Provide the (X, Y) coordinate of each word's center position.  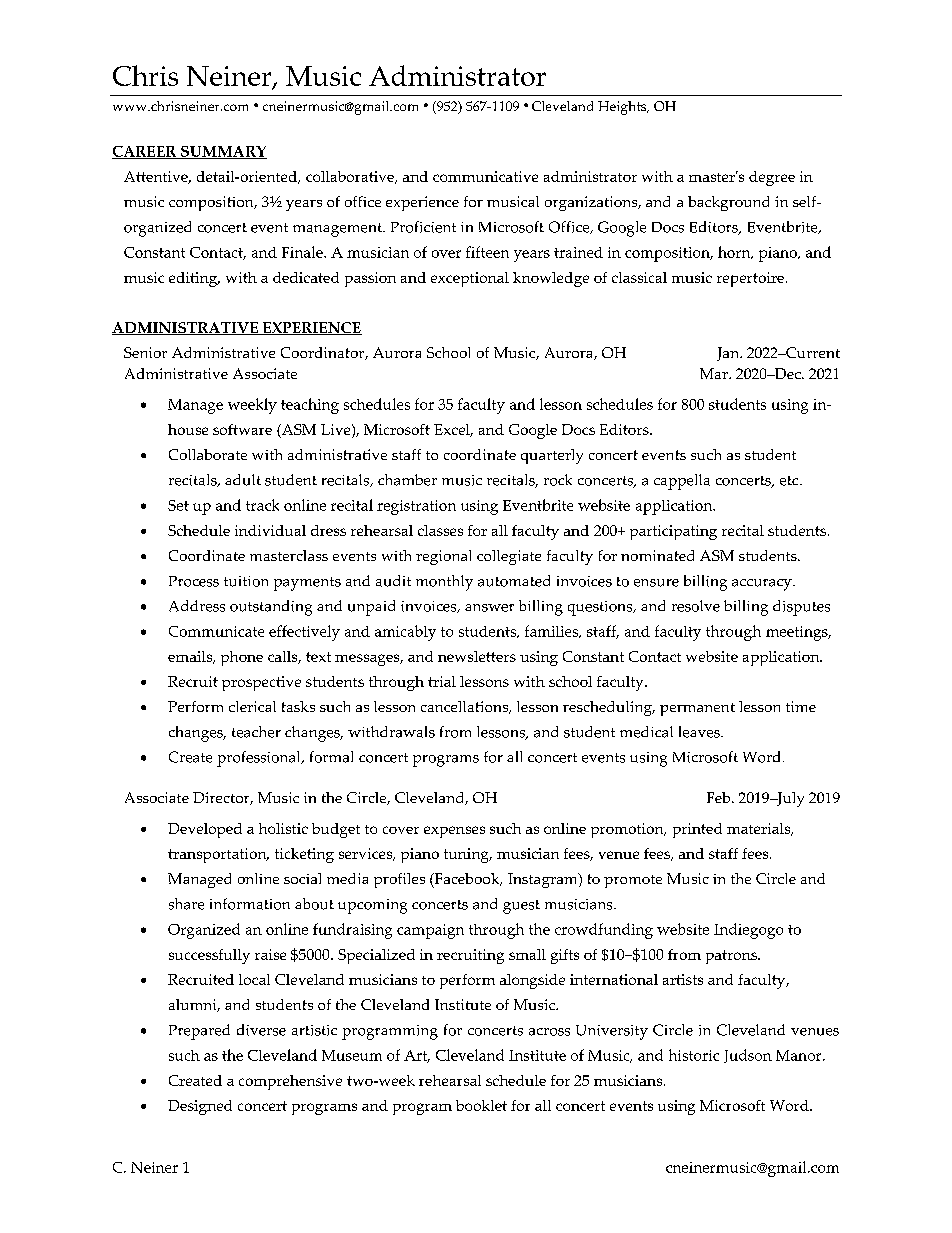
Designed (200, 1107)
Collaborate (208, 454)
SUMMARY (223, 152)
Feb (720, 797)
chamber (407, 480)
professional (260, 759)
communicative (485, 176)
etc (790, 481)
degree (772, 178)
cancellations (465, 707)
